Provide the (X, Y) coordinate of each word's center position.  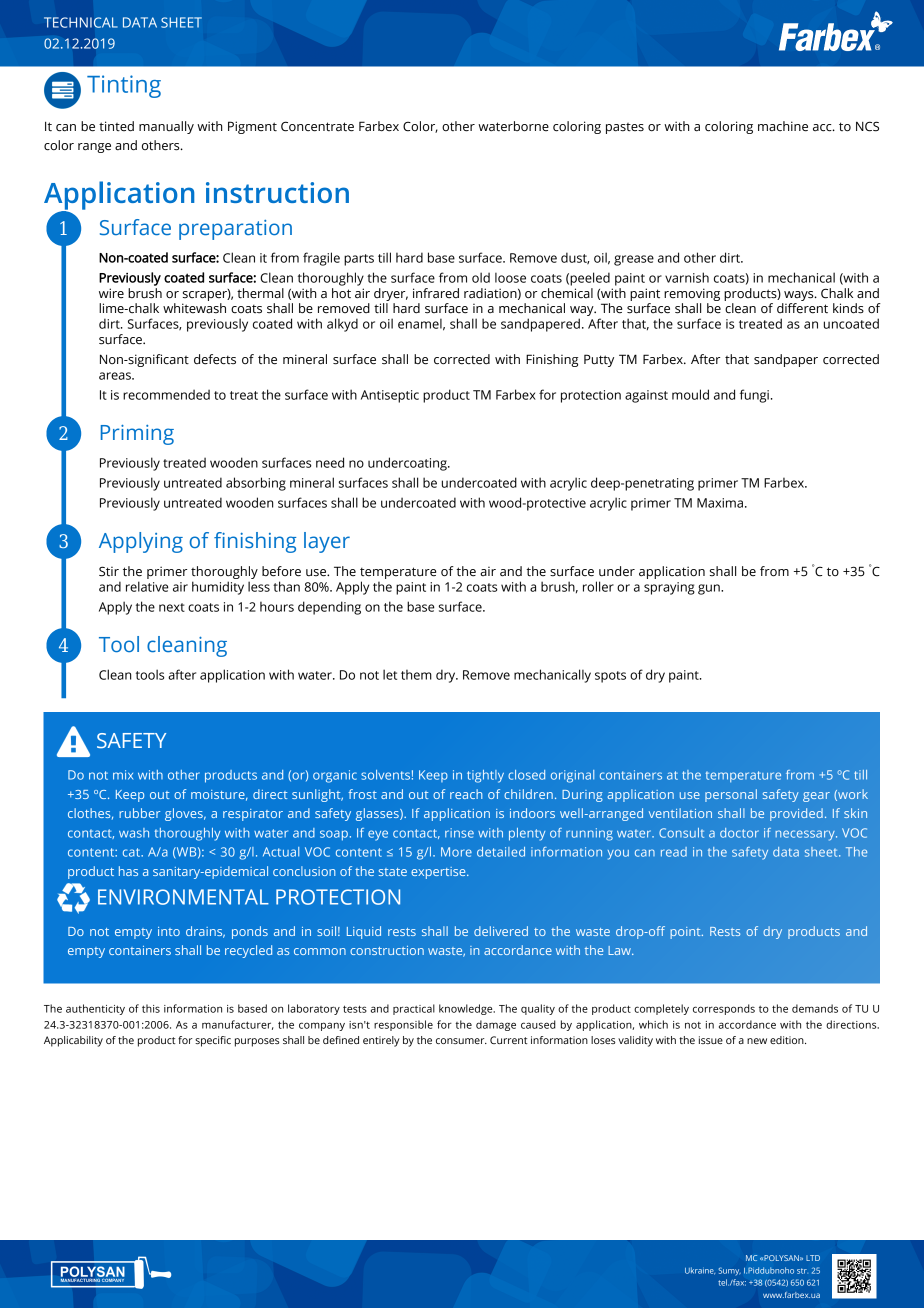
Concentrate (317, 126)
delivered (501, 931)
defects (215, 359)
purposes (257, 1042)
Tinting (124, 86)
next (172, 607)
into (169, 931)
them (416, 675)
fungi (754, 396)
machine (783, 126)
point (686, 933)
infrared (436, 293)
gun (710, 589)
